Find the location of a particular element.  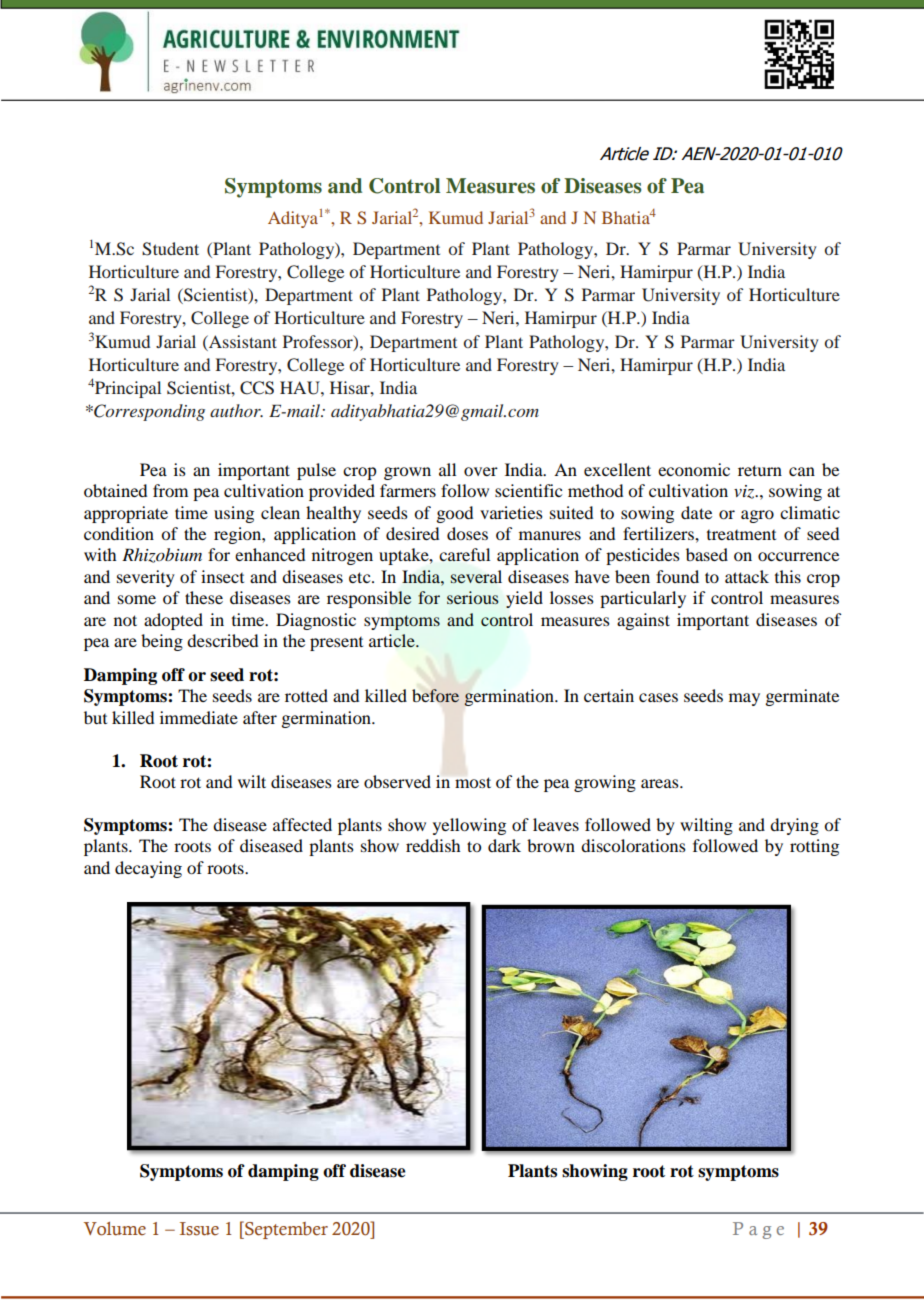

economic is located at coordinates (694, 469).
